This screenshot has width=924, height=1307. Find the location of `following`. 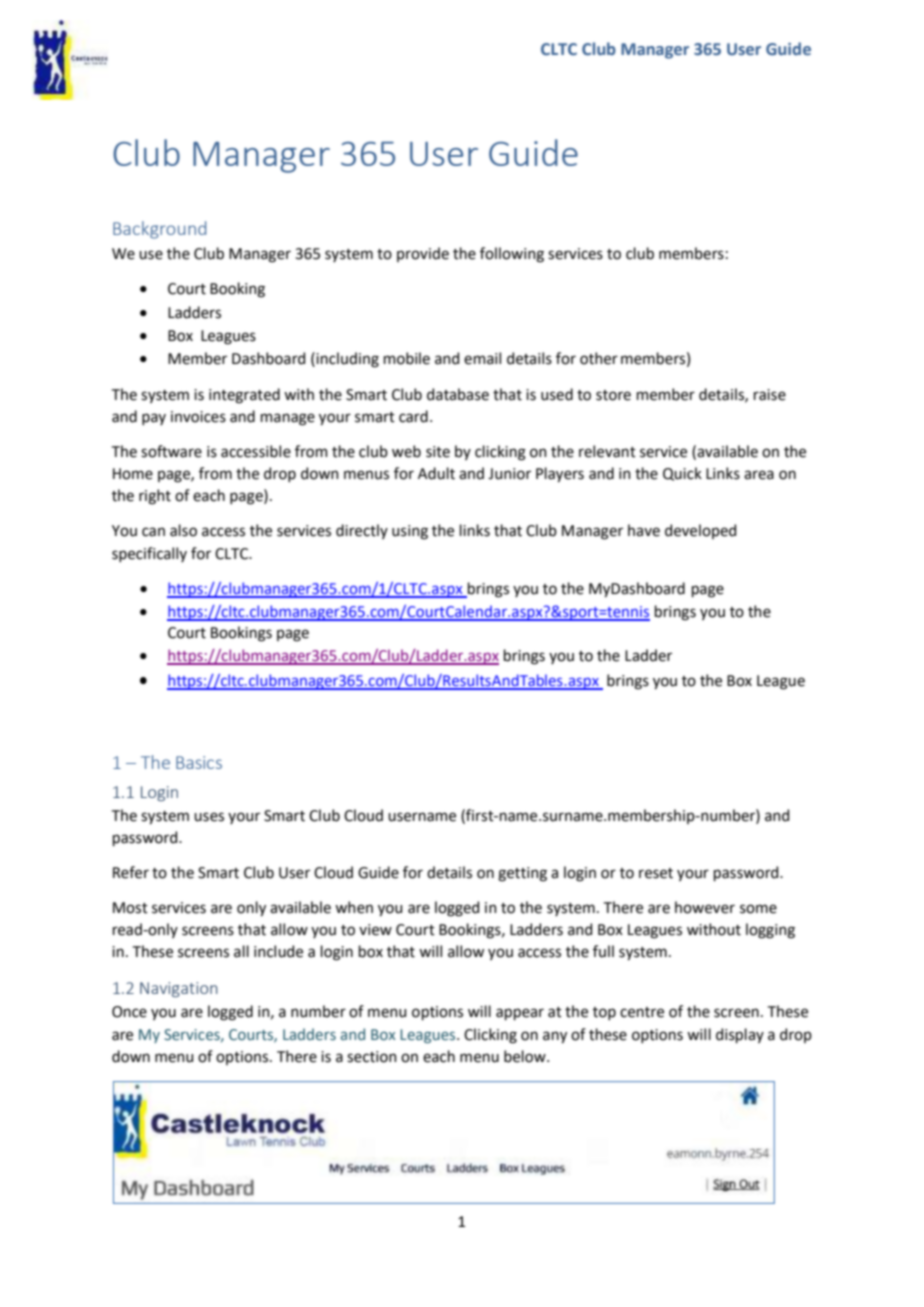

following is located at coordinates (512, 255).
